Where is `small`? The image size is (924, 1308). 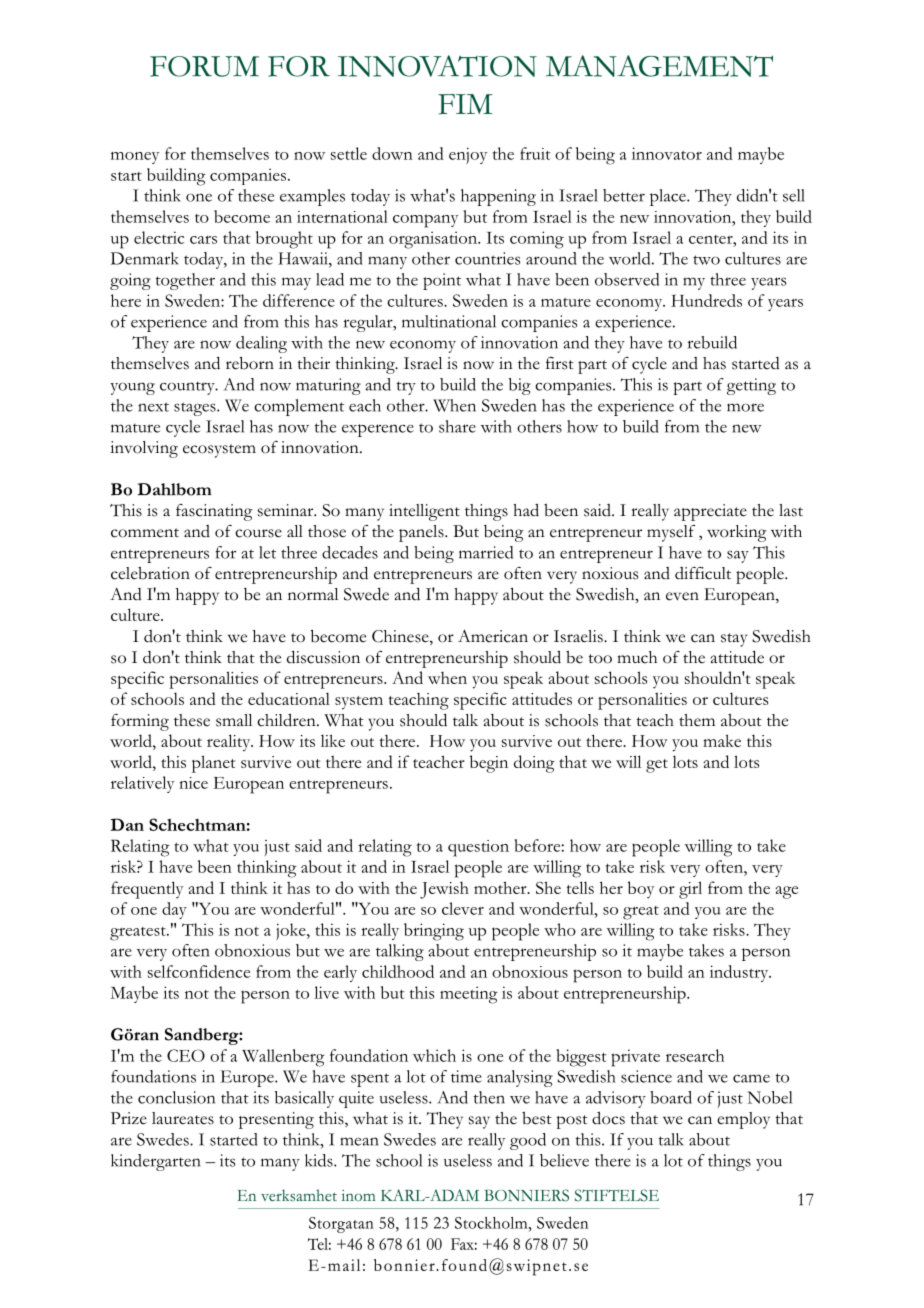
small is located at coordinates (234, 720).
